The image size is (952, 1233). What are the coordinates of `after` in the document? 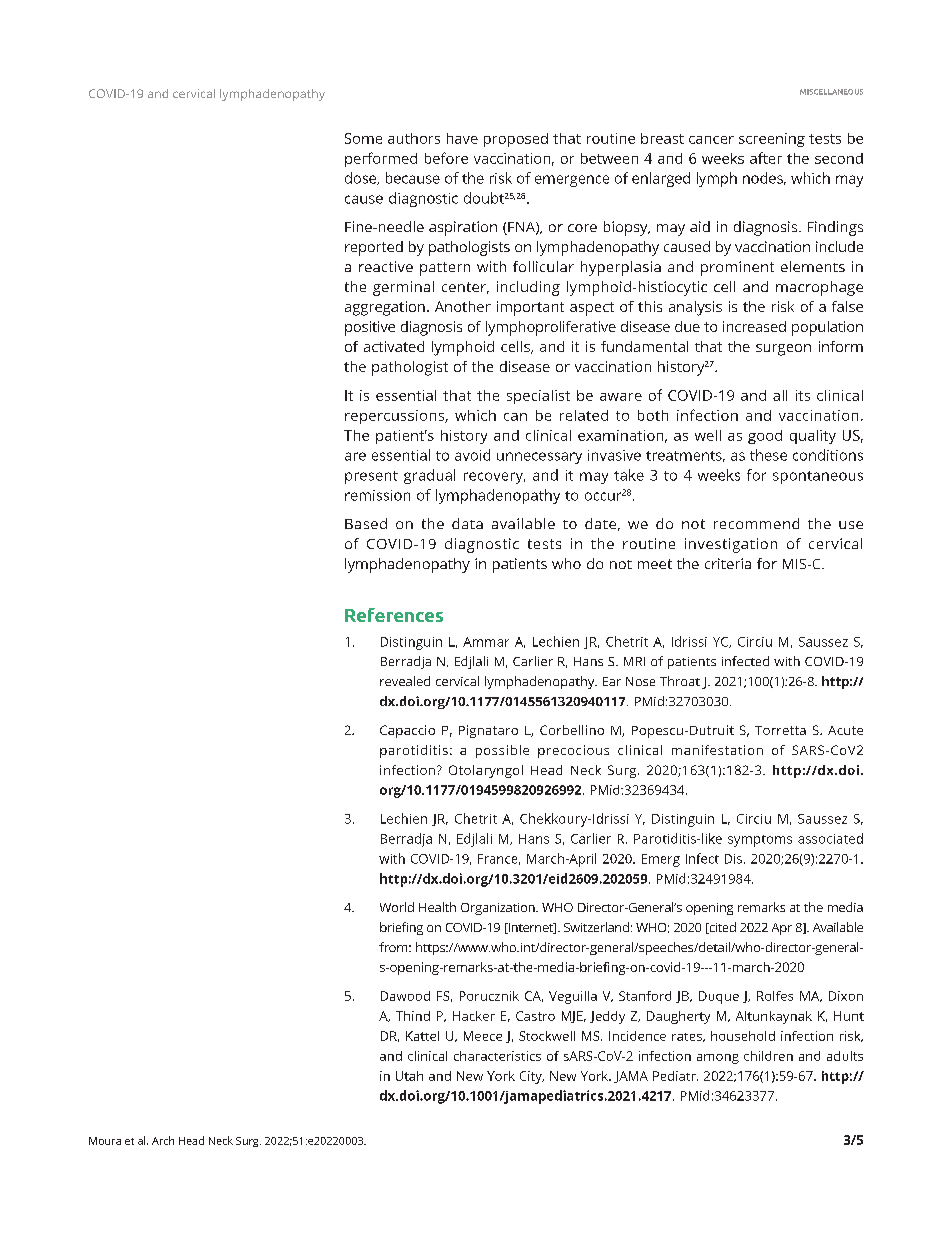 It's located at (766, 158).
